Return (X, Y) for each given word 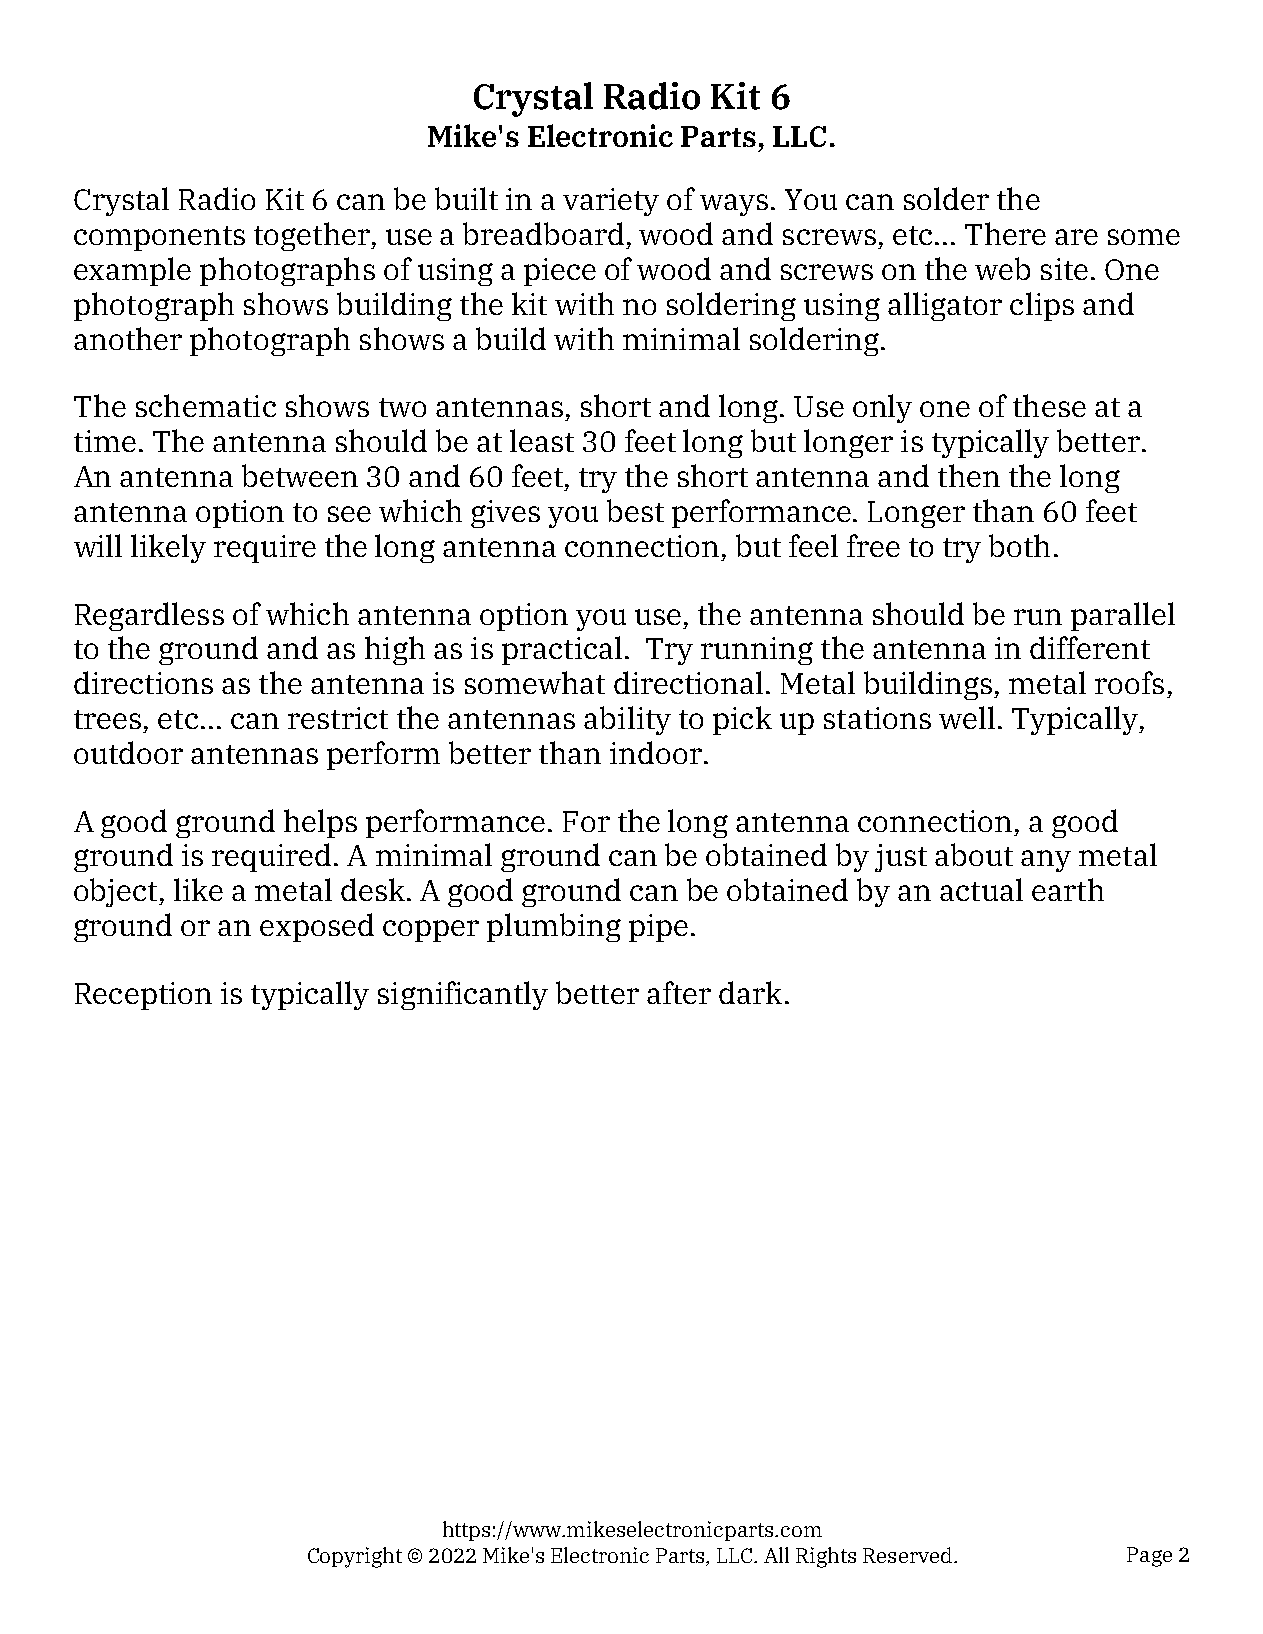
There (1005, 233)
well (967, 717)
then (969, 475)
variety (611, 202)
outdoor (128, 752)
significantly (463, 995)
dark (750, 992)
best (635, 510)
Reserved (907, 1555)
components (159, 238)
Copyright (355, 1557)
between (300, 475)
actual (981, 889)
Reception (143, 996)
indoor (656, 752)
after (679, 992)
